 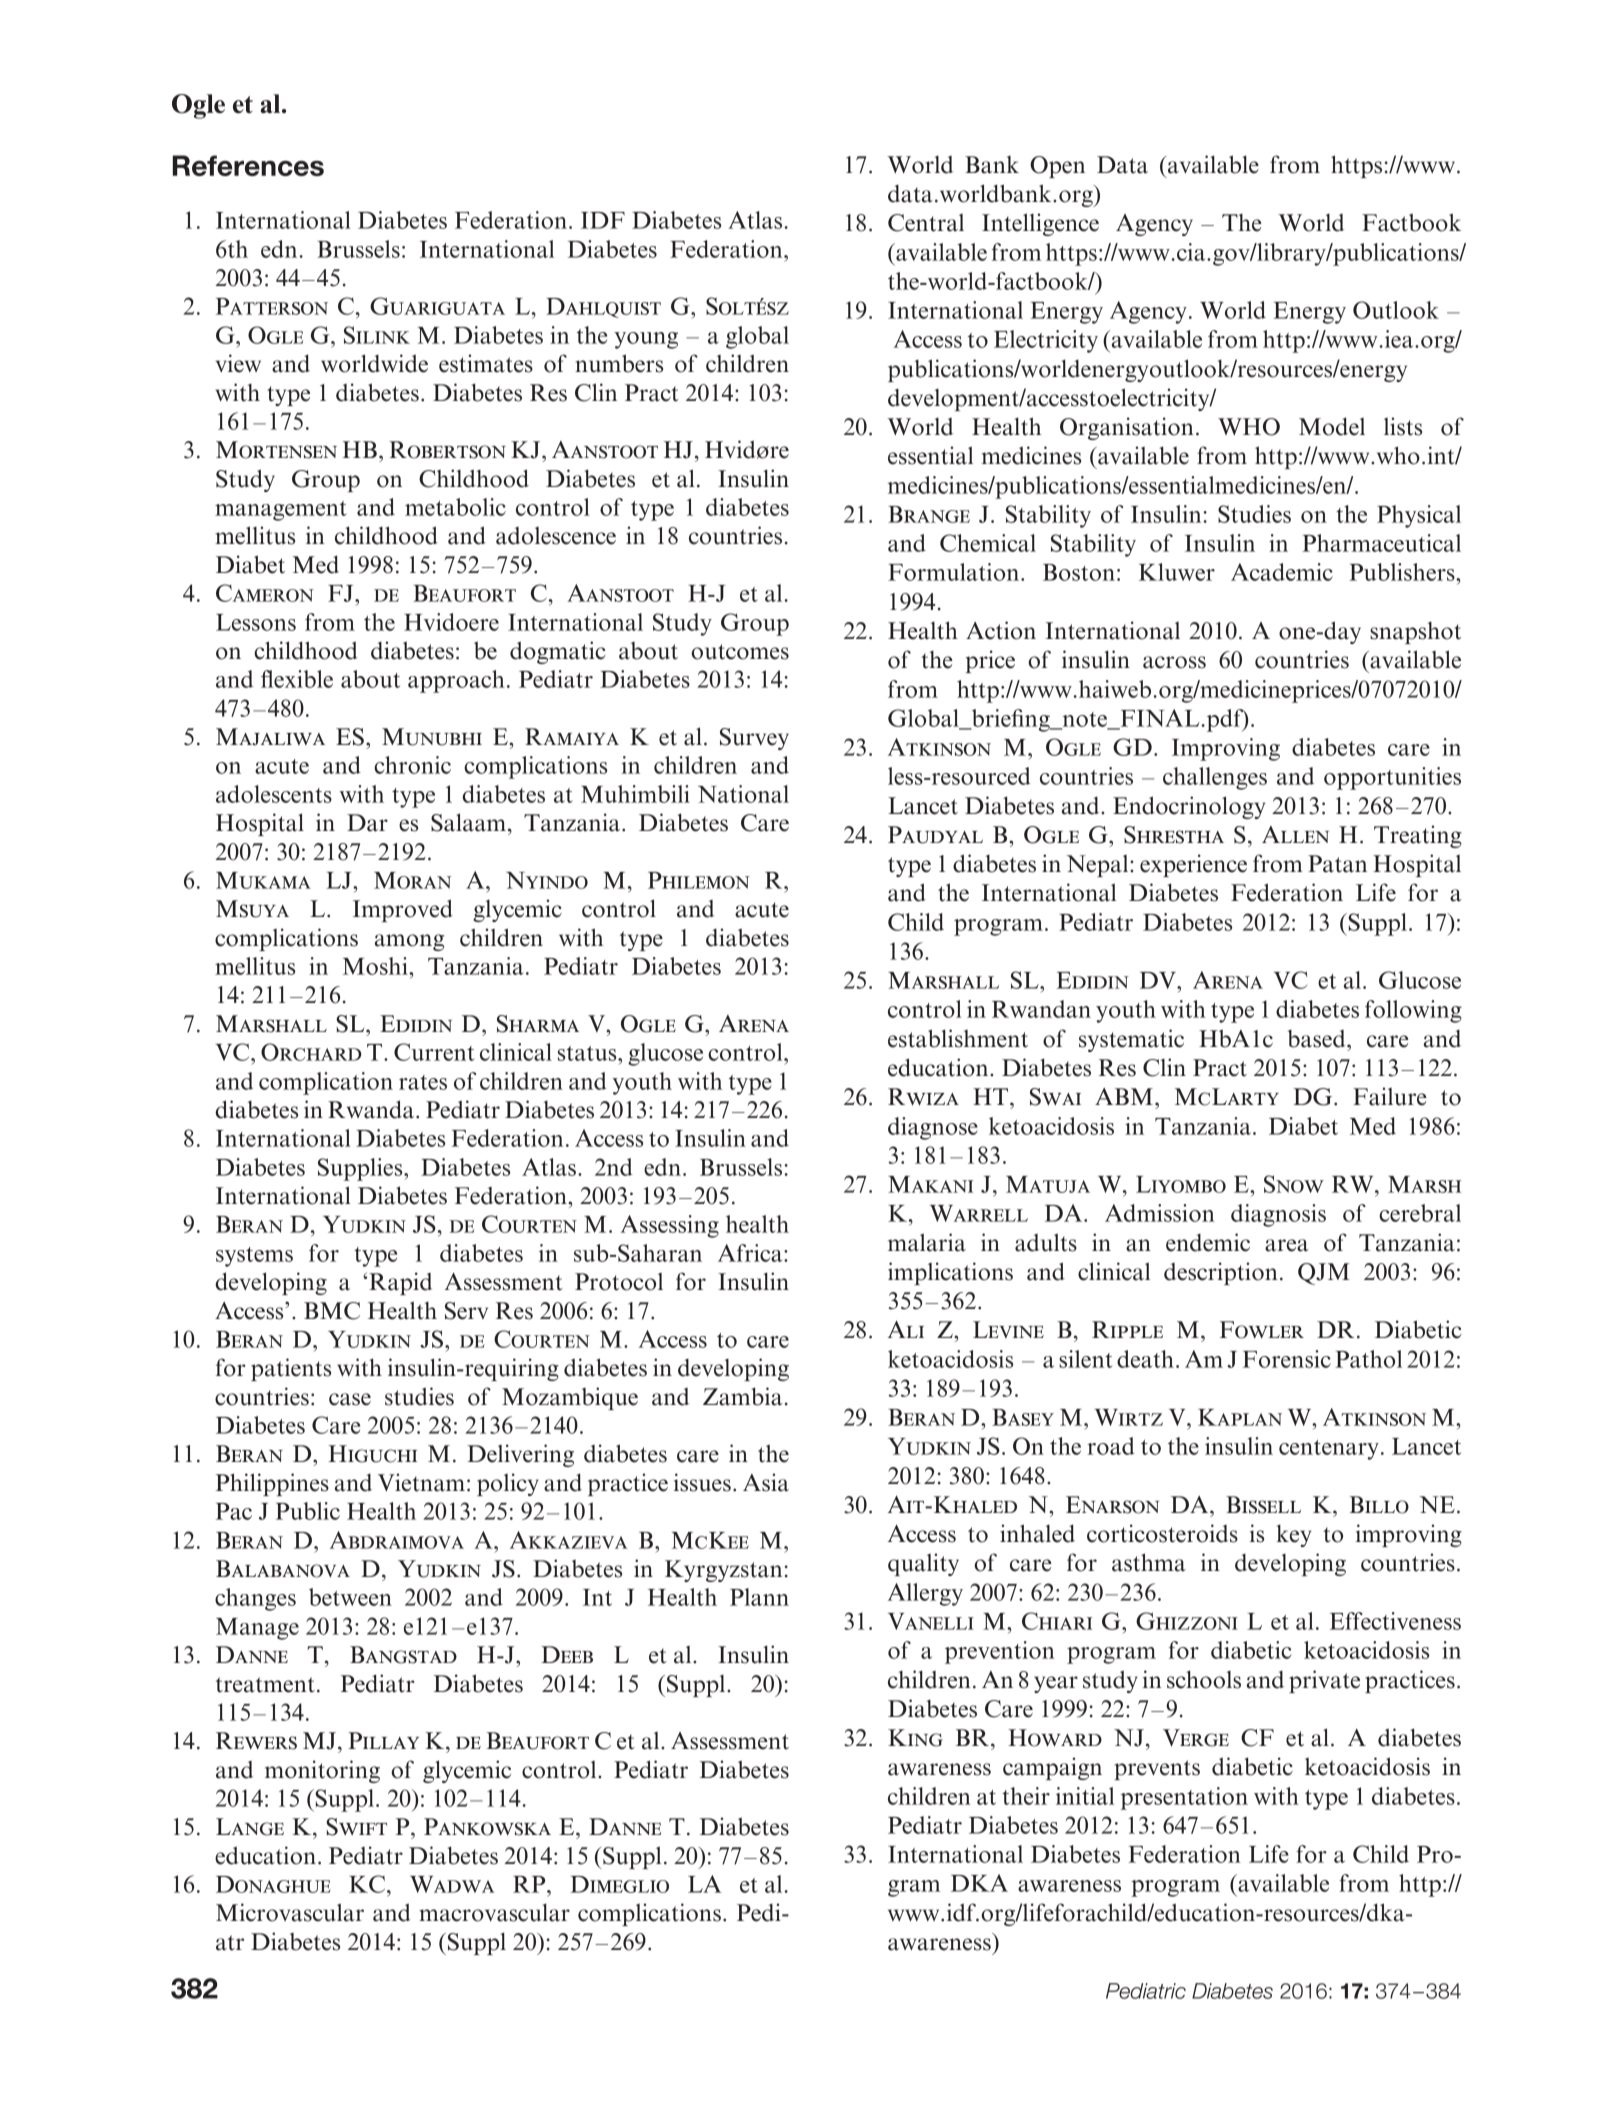 What do you see at coordinates (1282, 572) in the screenshot?
I see `Academic` at bounding box center [1282, 572].
